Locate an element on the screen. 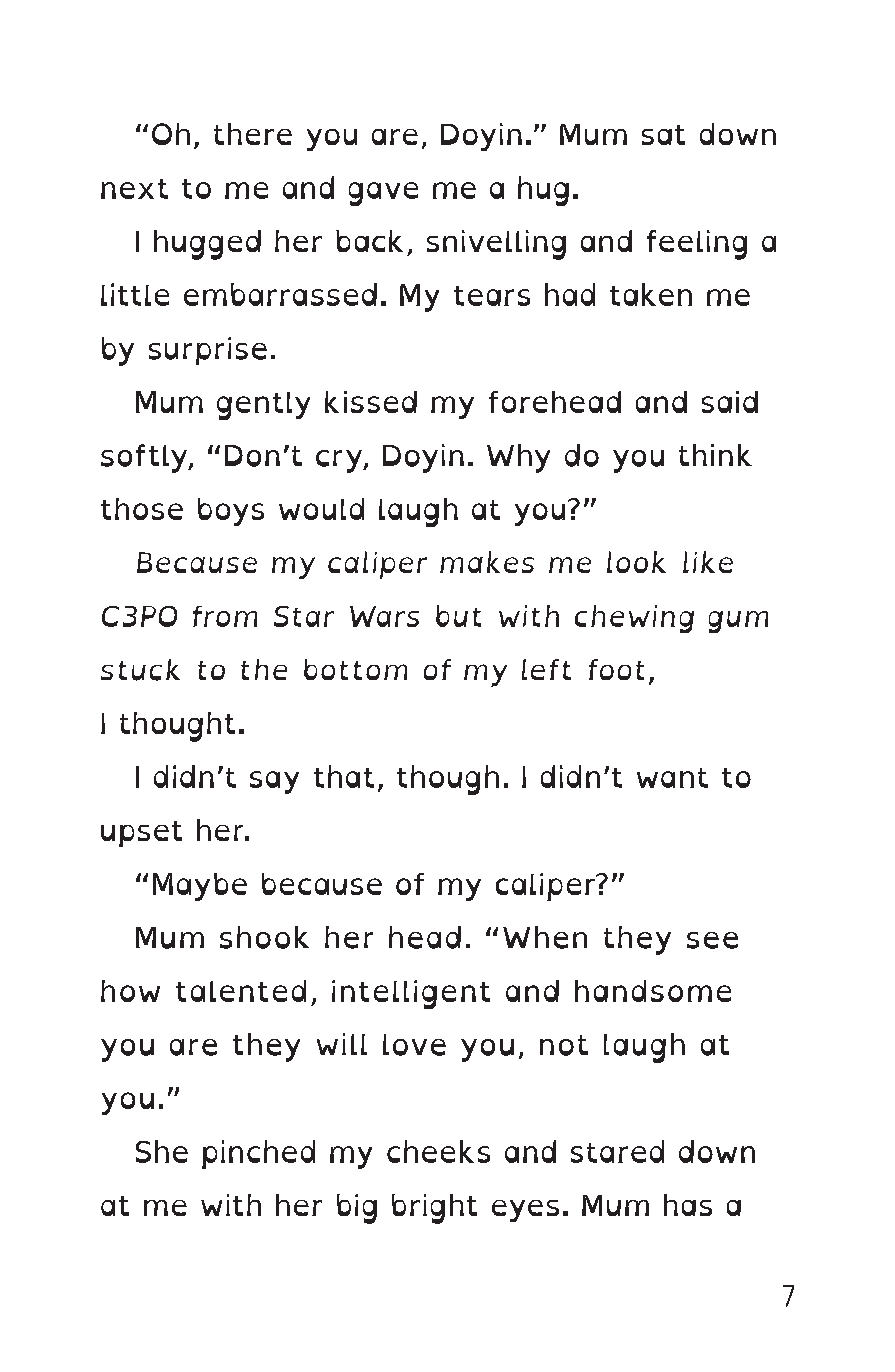  stuck is located at coordinates (140, 670).
